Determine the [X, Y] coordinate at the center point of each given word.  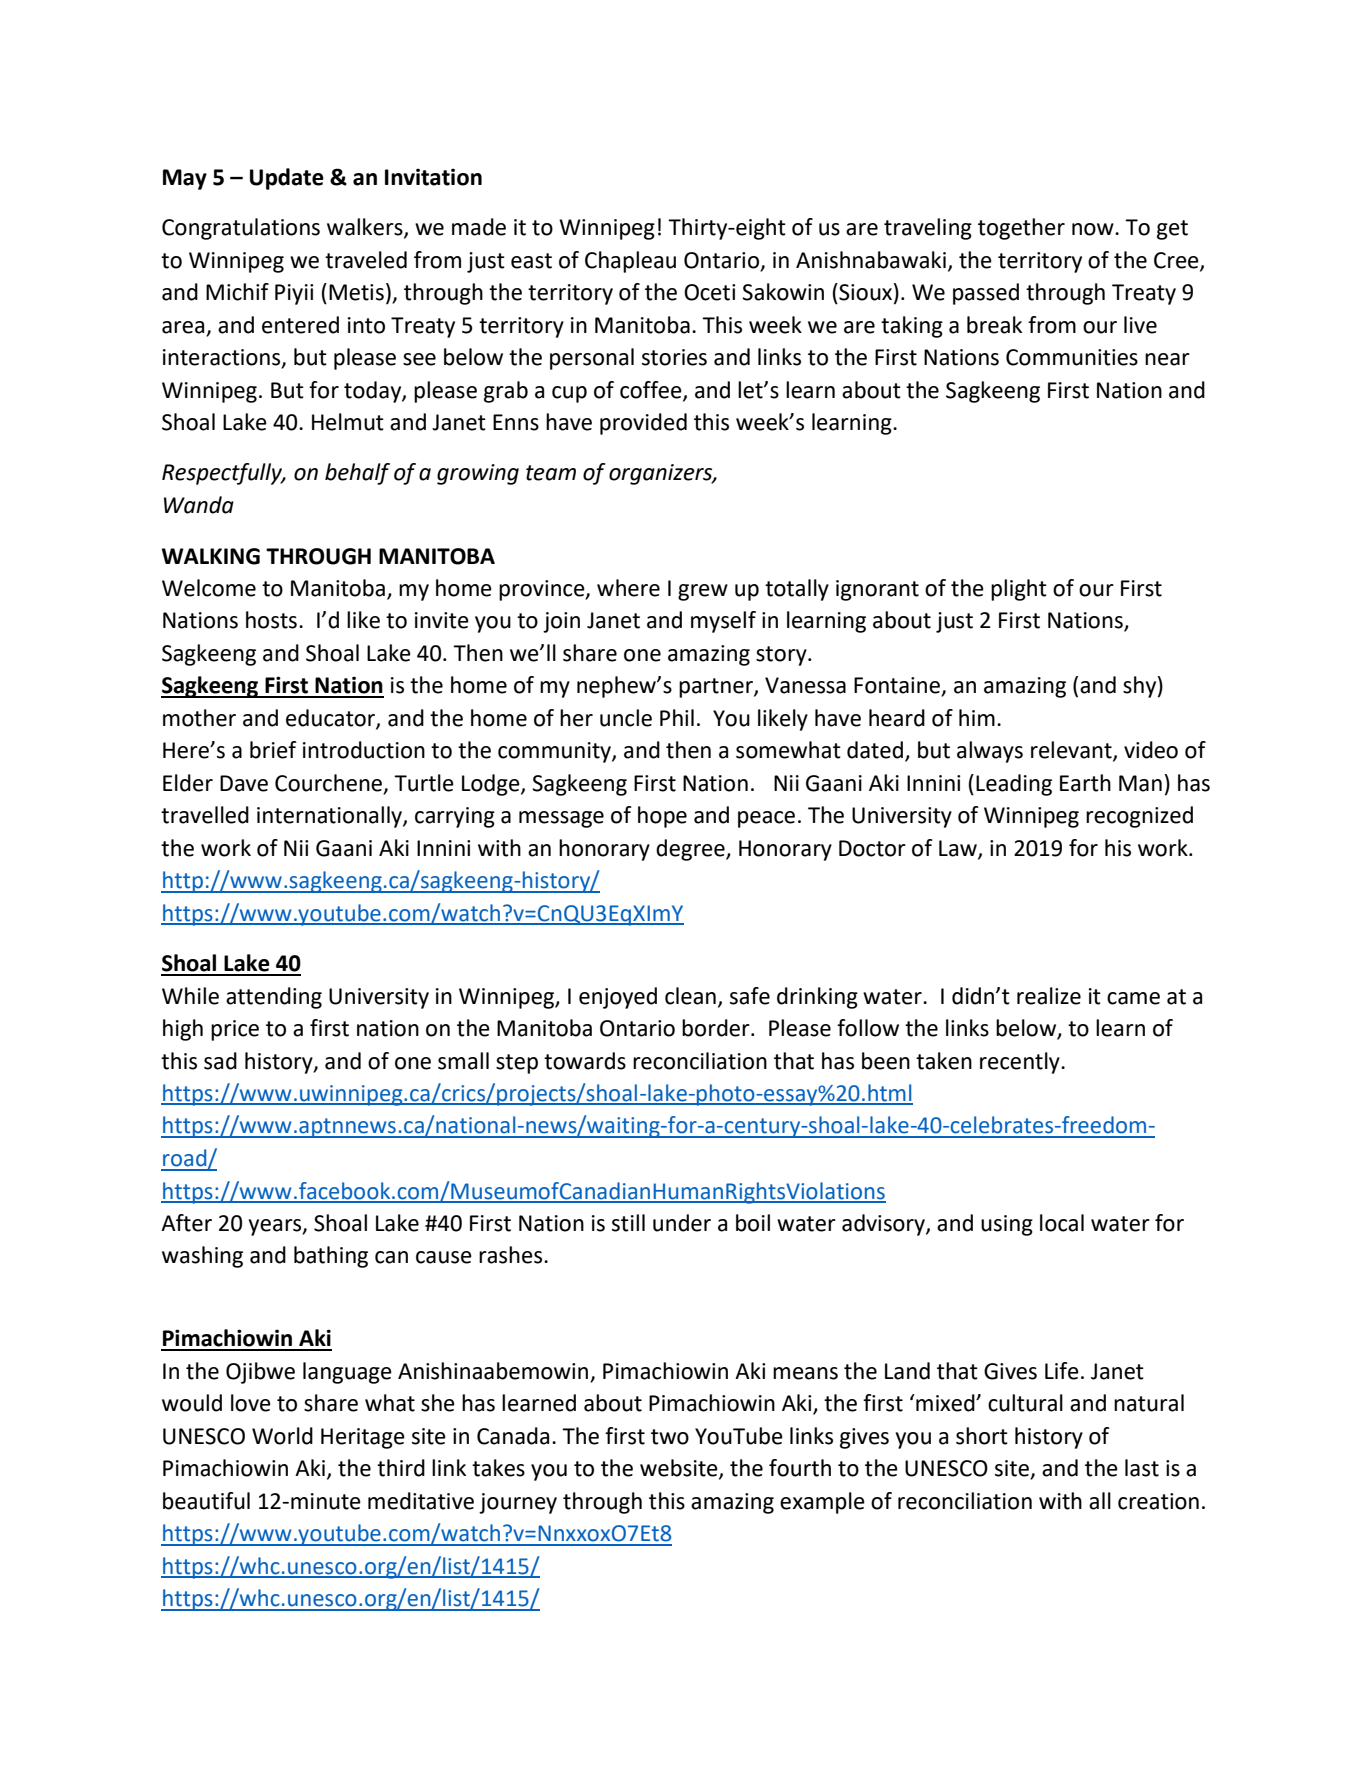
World [282, 1436]
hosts [271, 620]
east [531, 261]
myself [723, 622]
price [235, 1030]
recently [1021, 1063]
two [670, 1437]
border [717, 1028]
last [1142, 1468]
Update [287, 179]
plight [1019, 590]
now [1094, 229]
